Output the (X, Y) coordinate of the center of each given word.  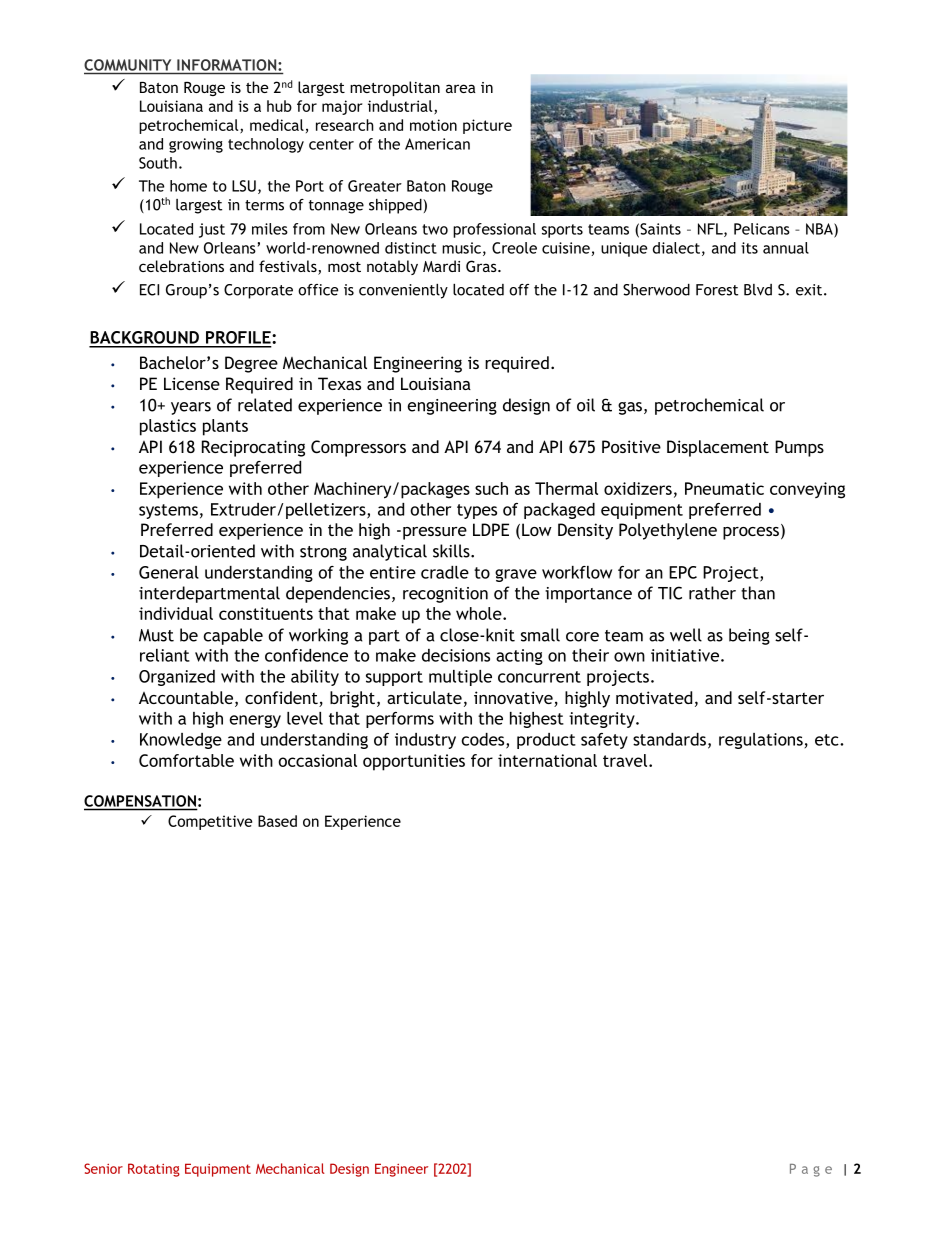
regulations (761, 741)
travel (626, 760)
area (461, 88)
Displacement (718, 448)
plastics (168, 427)
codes (484, 740)
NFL (711, 230)
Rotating (154, 1170)
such (491, 488)
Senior (103, 1168)
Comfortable (186, 760)
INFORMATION (228, 65)
